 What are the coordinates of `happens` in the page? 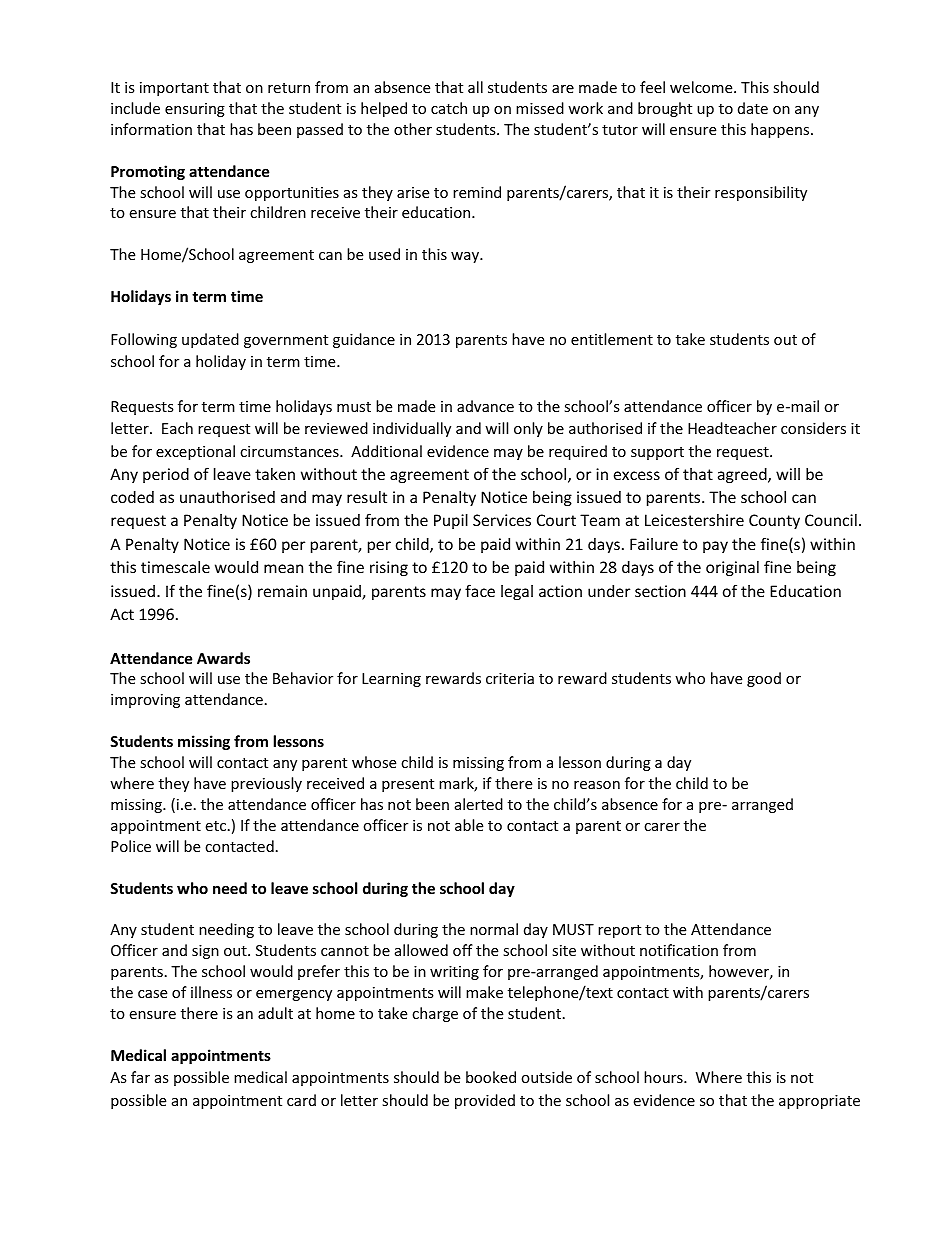 It's located at (781, 130).
